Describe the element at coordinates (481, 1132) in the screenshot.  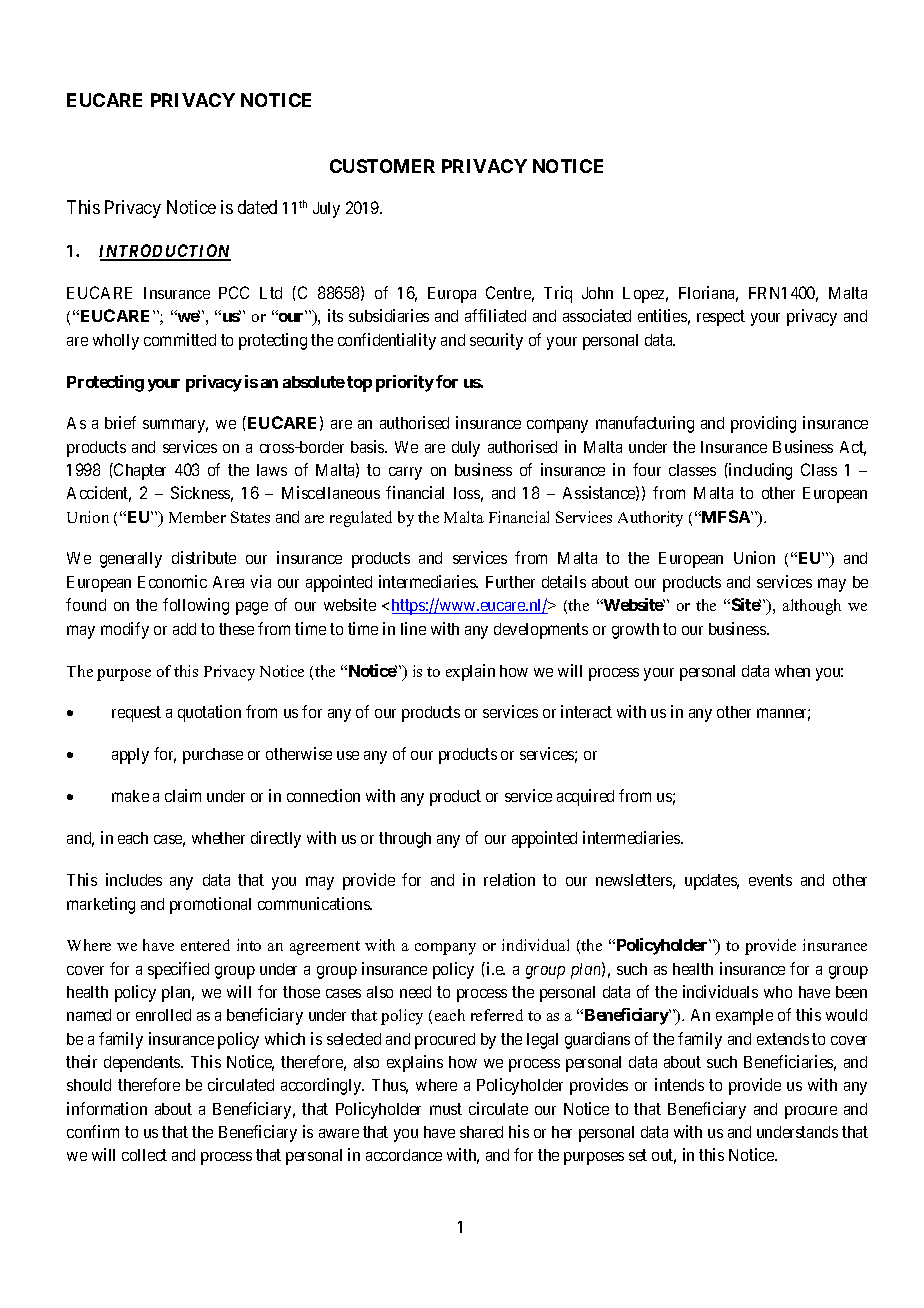
I see `shared` at that location.
